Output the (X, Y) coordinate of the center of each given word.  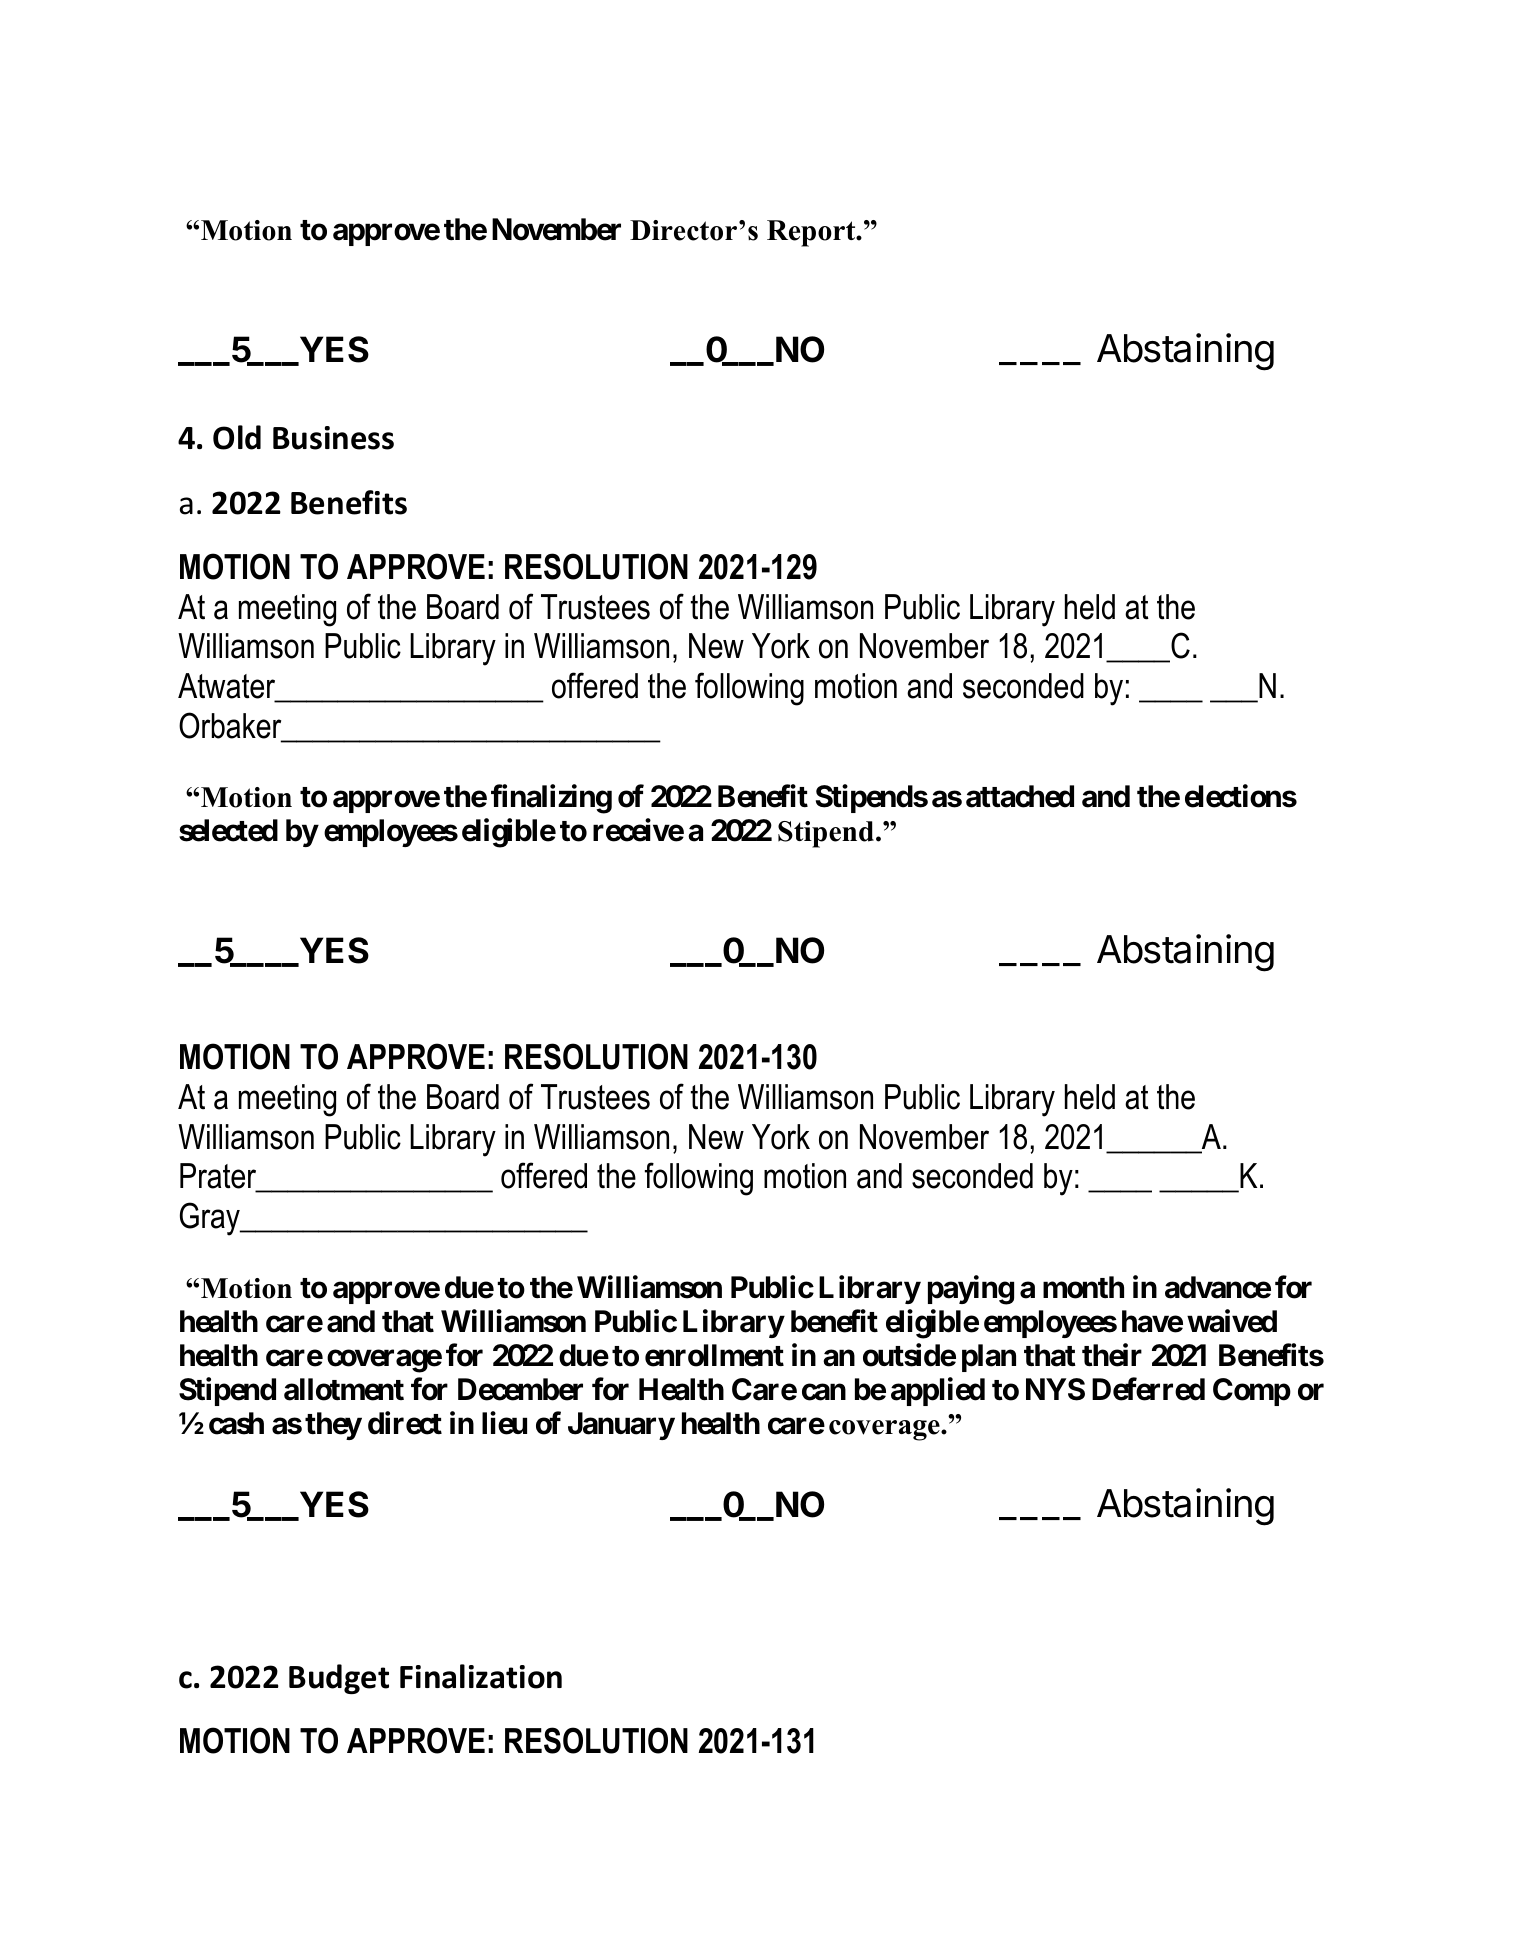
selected (228, 830)
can (824, 1392)
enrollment (714, 1355)
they (333, 1426)
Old (237, 437)
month (1083, 1287)
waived (1232, 1321)
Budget (339, 1679)
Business (333, 438)
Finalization (481, 1676)
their (1112, 1355)
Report (812, 233)
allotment (344, 1389)
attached (1020, 796)
